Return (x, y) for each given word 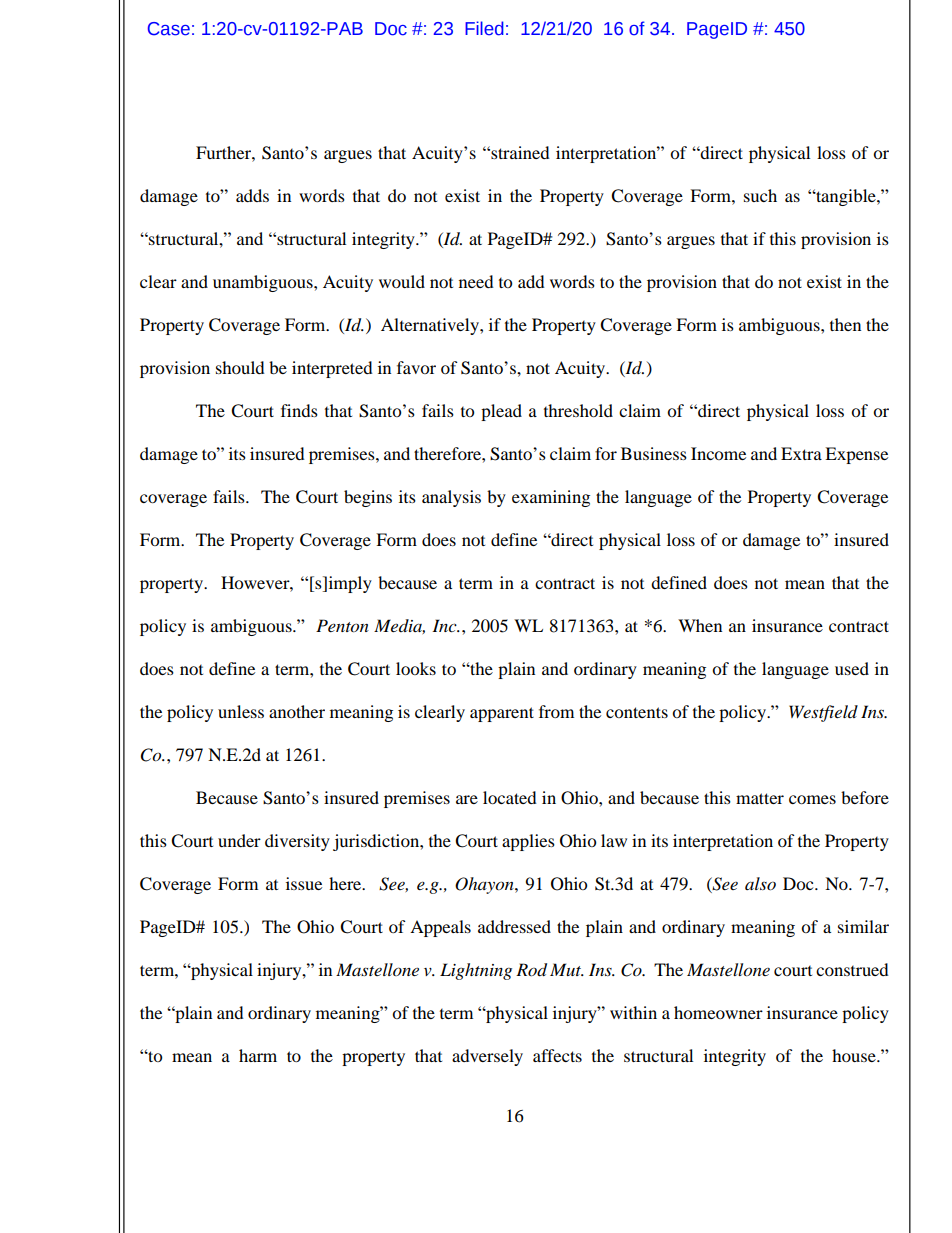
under (239, 840)
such (760, 195)
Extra (801, 453)
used (852, 668)
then (845, 324)
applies (528, 842)
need (476, 281)
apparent (502, 714)
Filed (484, 28)
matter (760, 798)
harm (258, 1055)
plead (501, 412)
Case (169, 29)
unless (241, 711)
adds (252, 195)
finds (299, 410)
